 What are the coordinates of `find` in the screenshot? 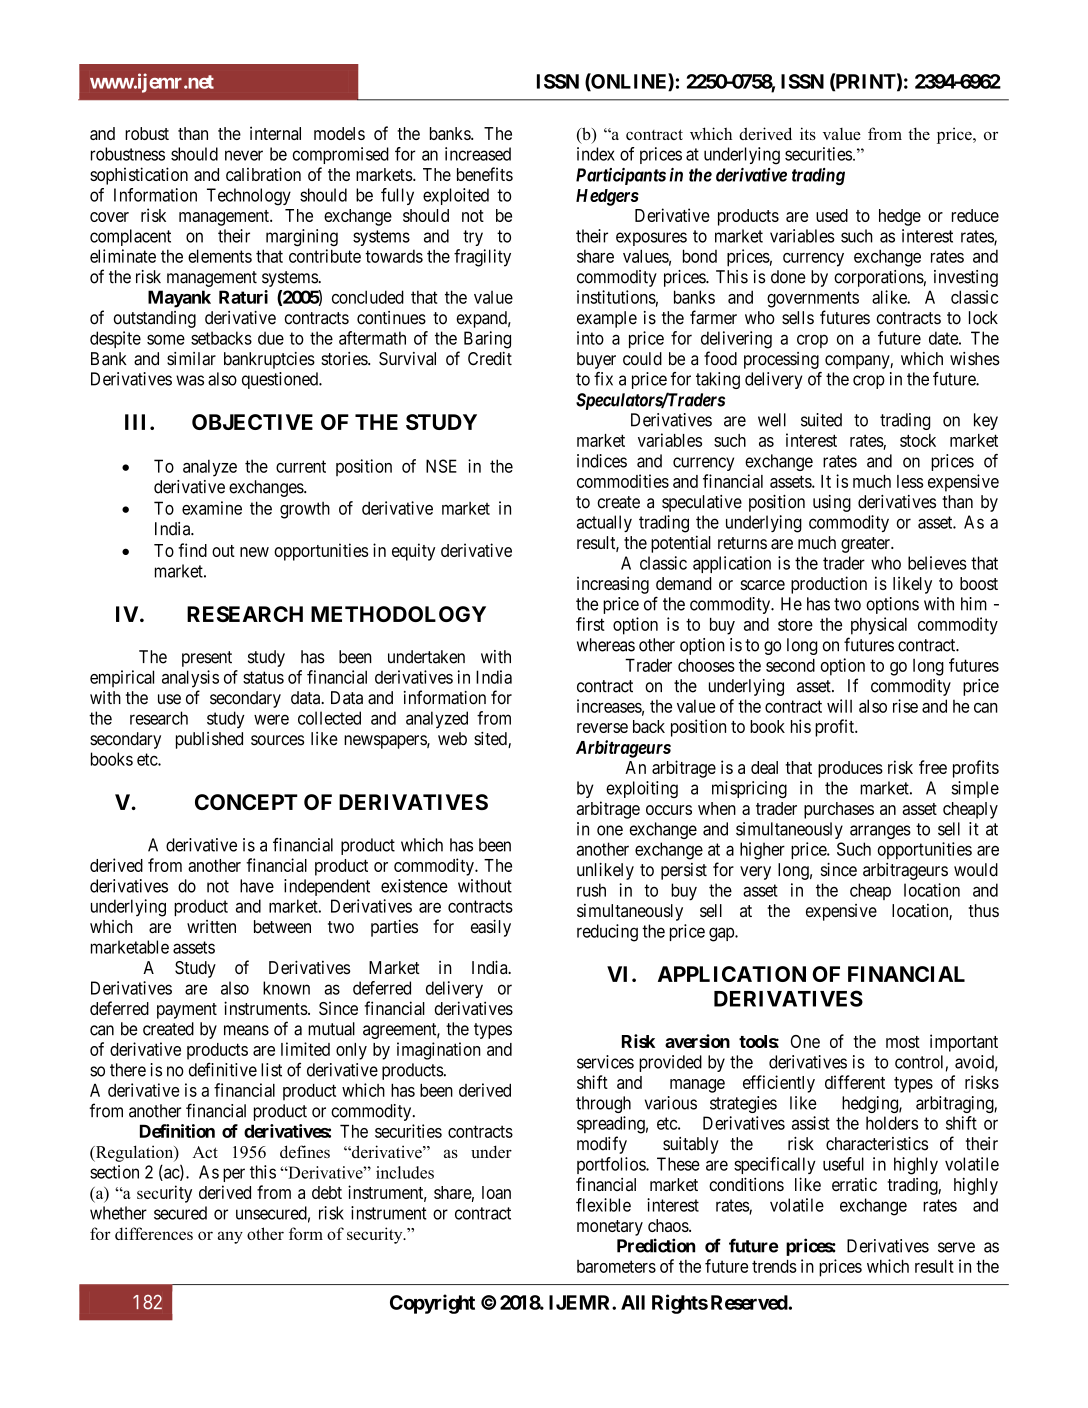 It's located at (192, 550).
